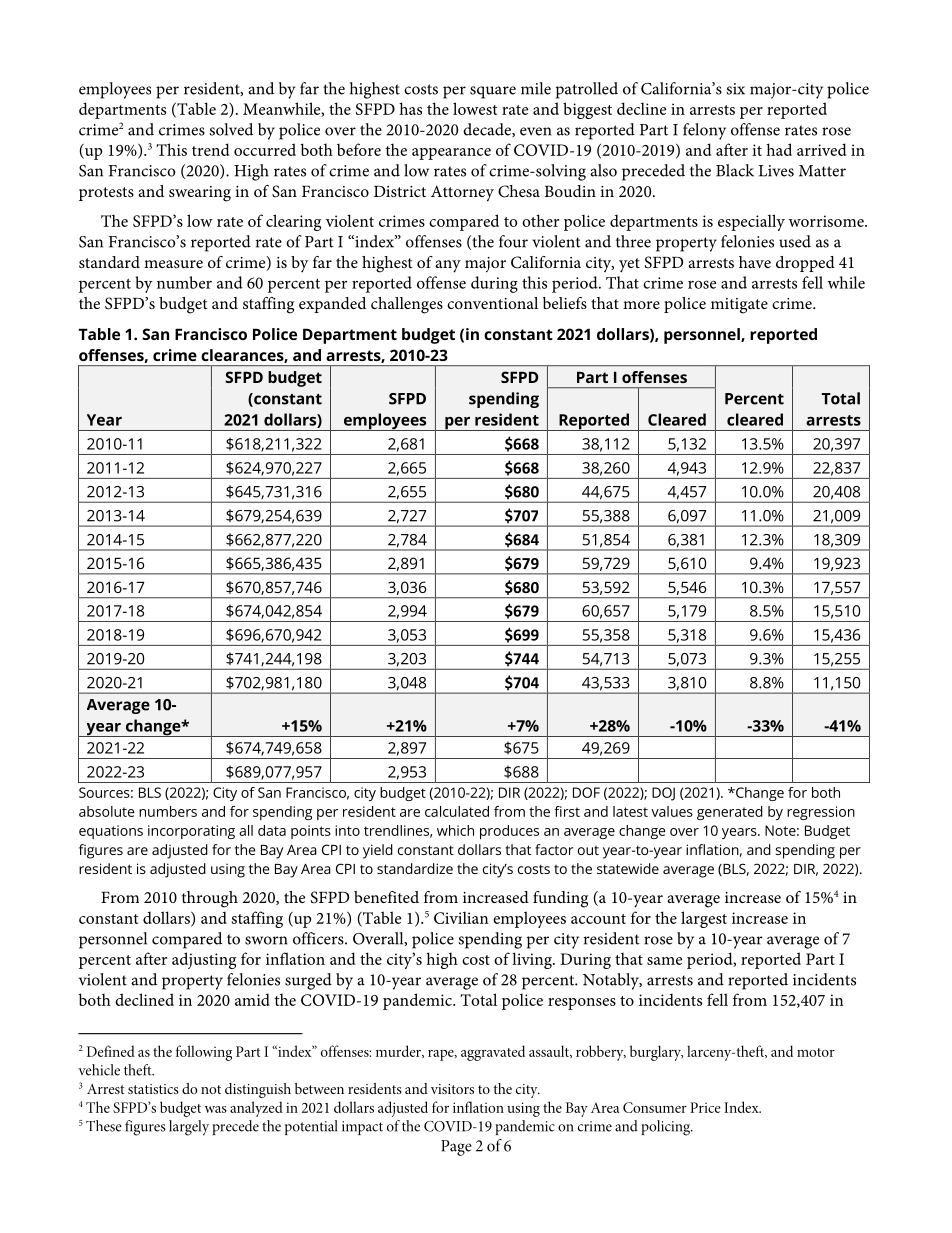 The height and width of the screenshot is (1233, 952). What do you see at coordinates (704, 131) in the screenshot?
I see `felony` at bounding box center [704, 131].
